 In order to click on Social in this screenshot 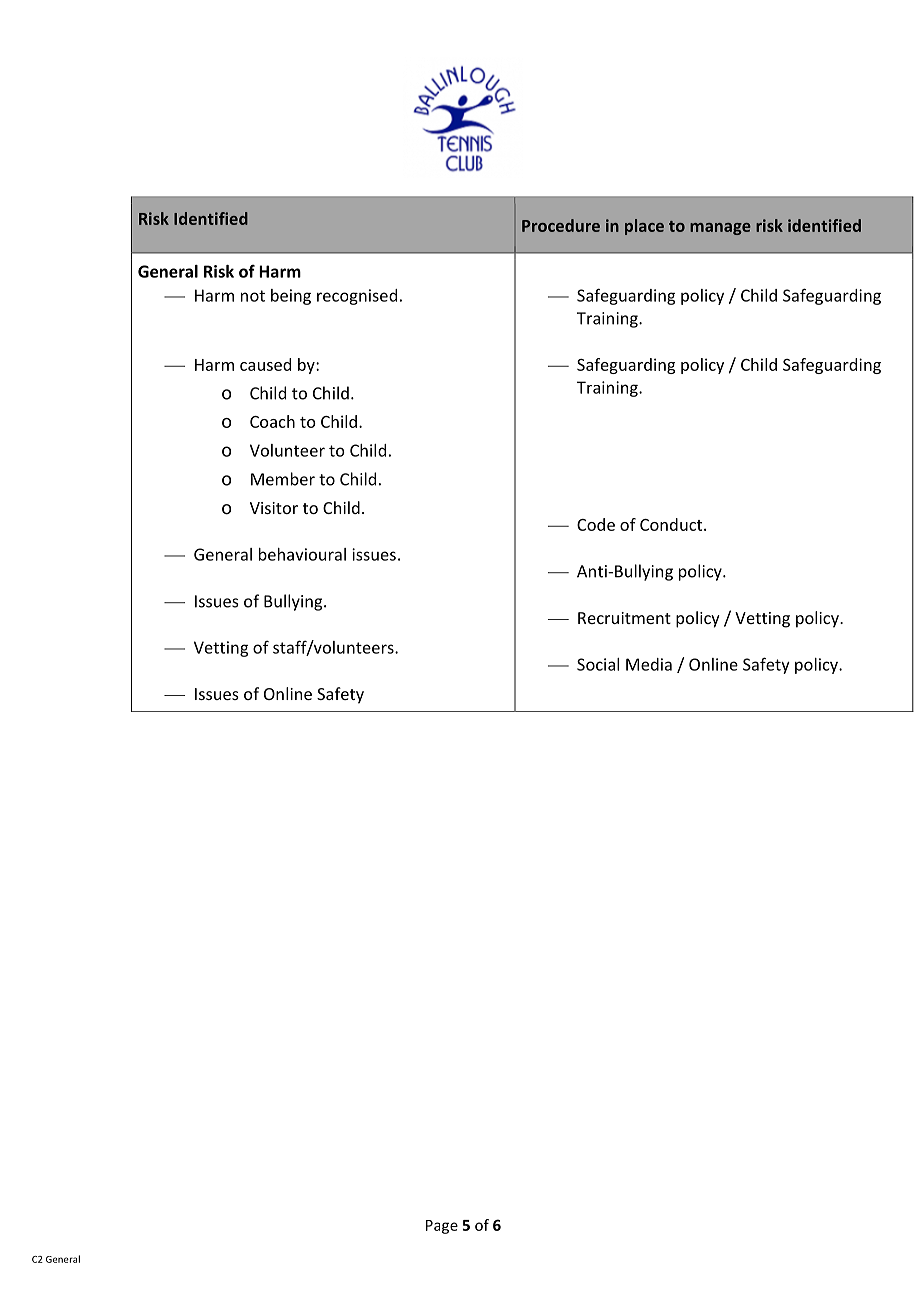, I will do `click(598, 664)`.
